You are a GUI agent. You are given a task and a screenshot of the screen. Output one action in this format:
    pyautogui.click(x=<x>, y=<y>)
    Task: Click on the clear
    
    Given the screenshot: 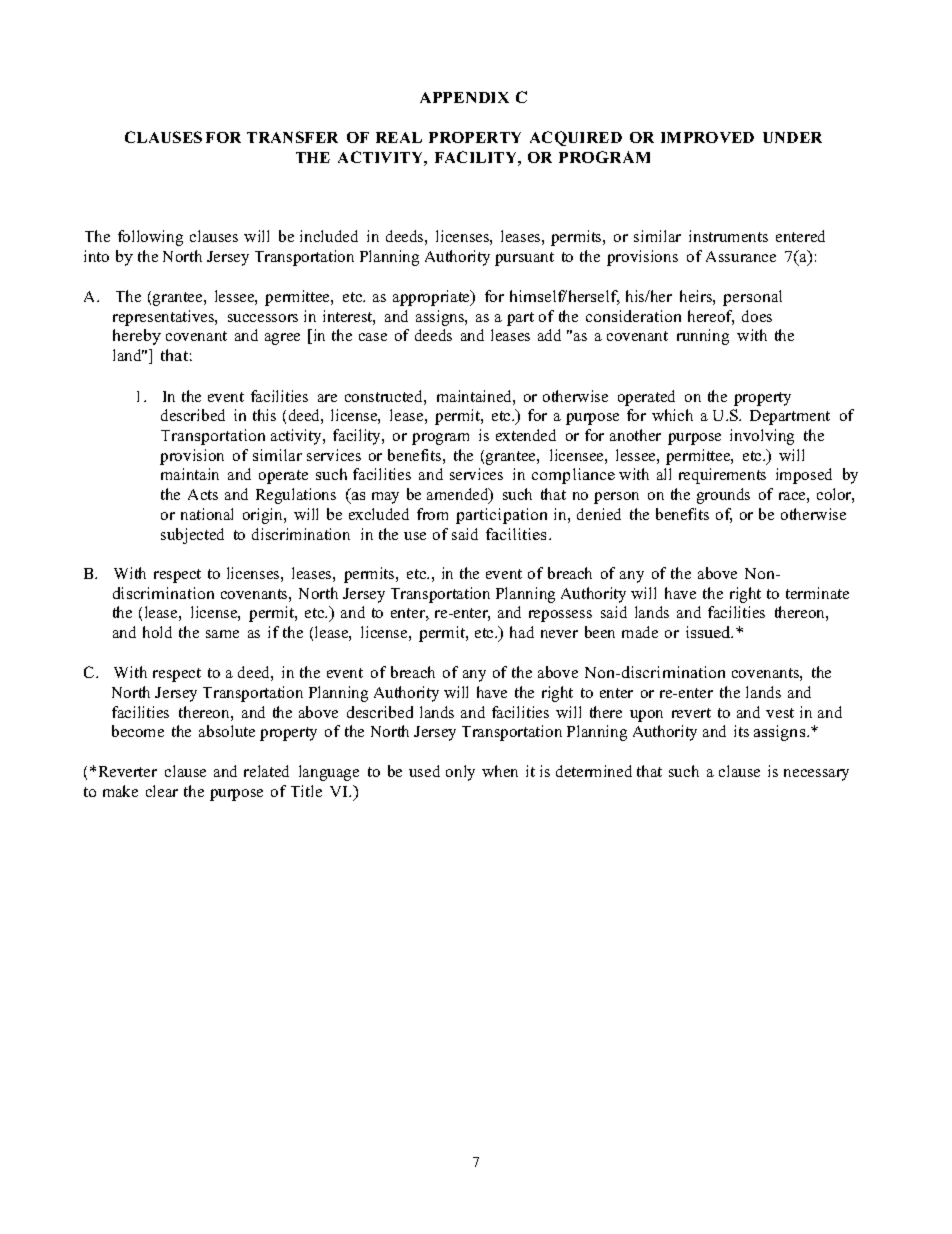 What is the action you would take?
    pyautogui.click(x=162, y=791)
